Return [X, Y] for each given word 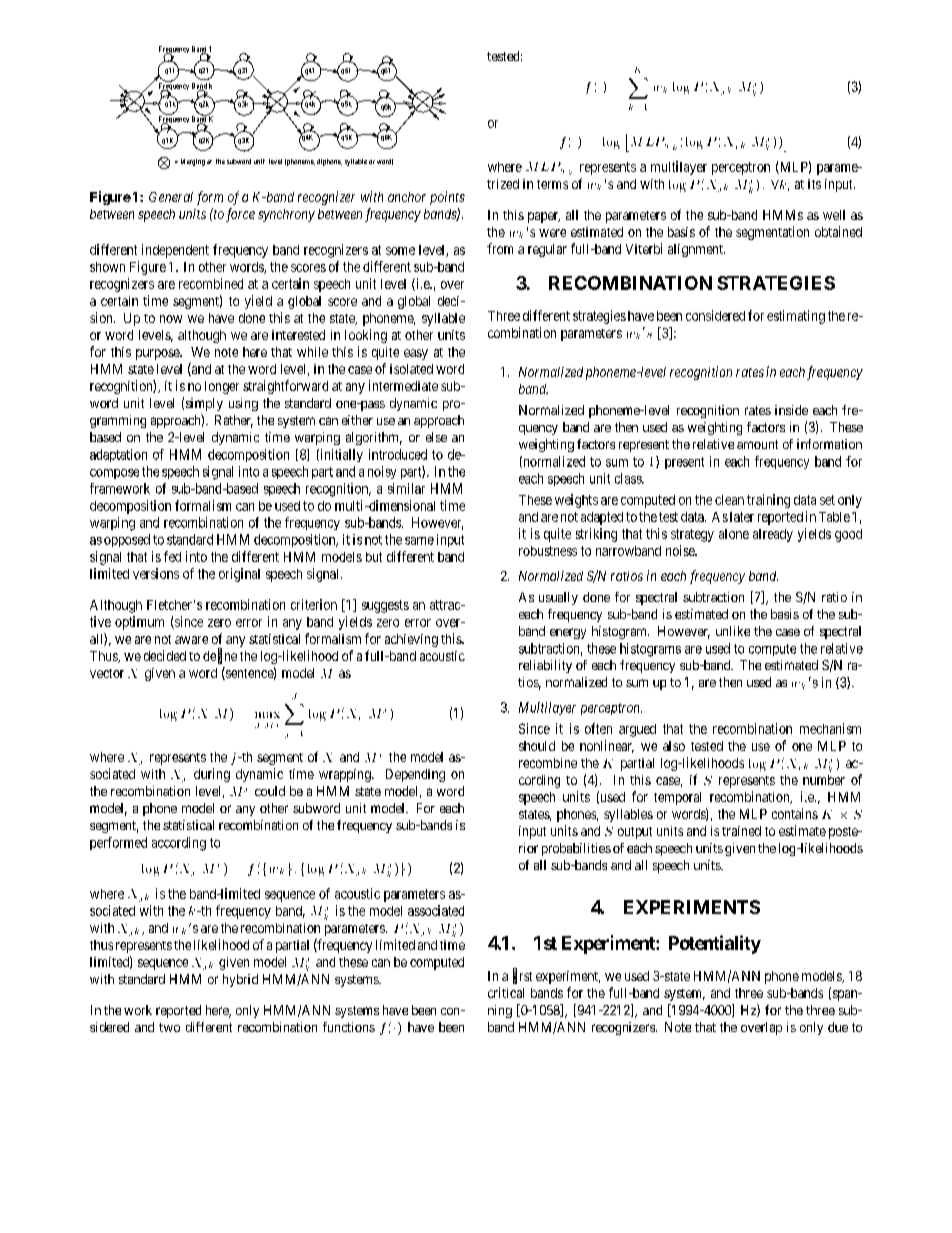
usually [558, 598]
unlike [733, 631]
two [169, 1027]
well [834, 215]
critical [506, 992]
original [239, 575]
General [171, 197]
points [447, 198]
